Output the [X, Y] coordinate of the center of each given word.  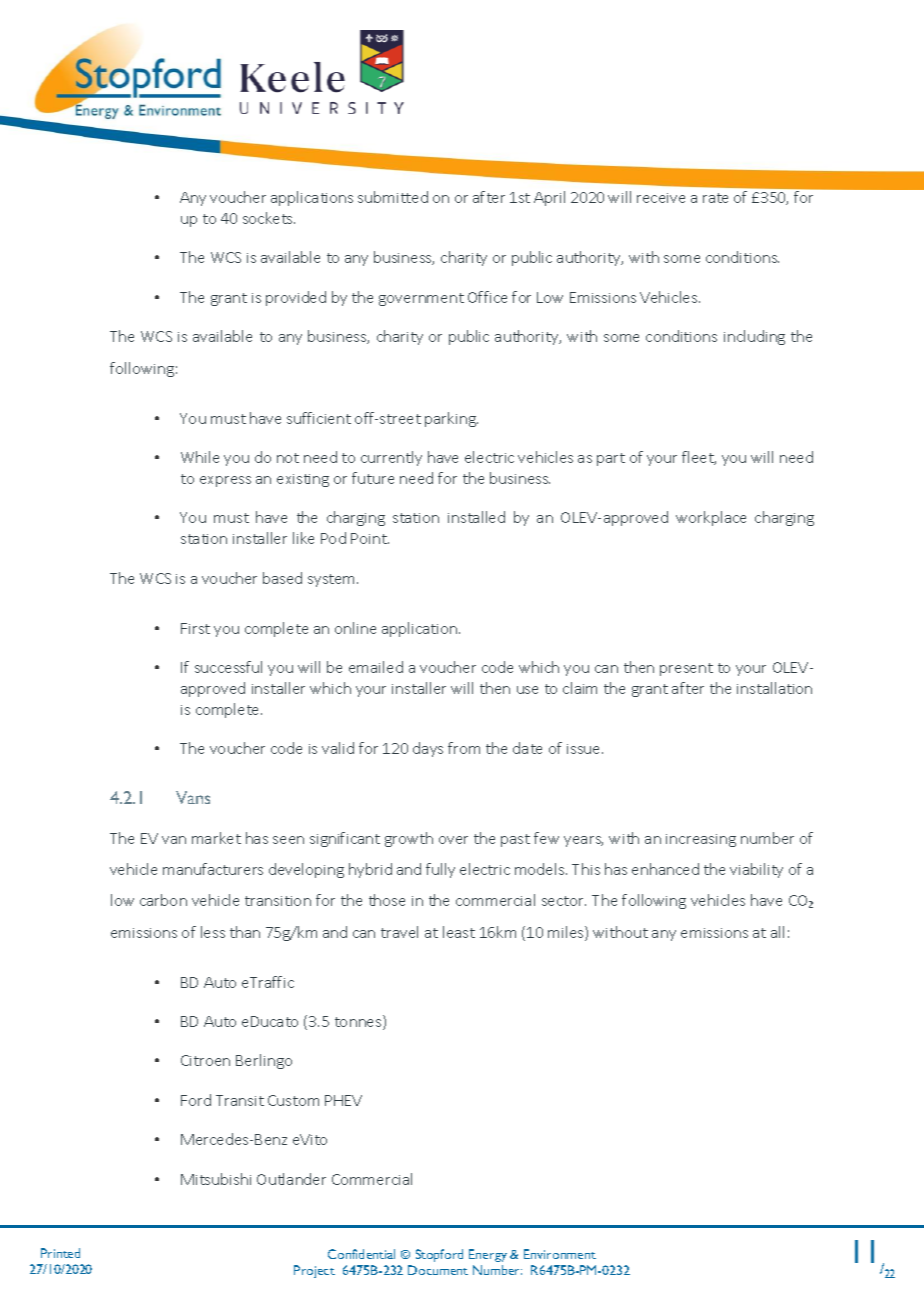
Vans [193, 797]
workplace [711, 518]
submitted [393, 197]
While [200, 457]
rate [715, 198]
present [686, 669]
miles [567, 933]
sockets [269, 218]
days [428, 749]
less [213, 932]
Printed [60, 1253]
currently [391, 458]
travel [399, 932]
